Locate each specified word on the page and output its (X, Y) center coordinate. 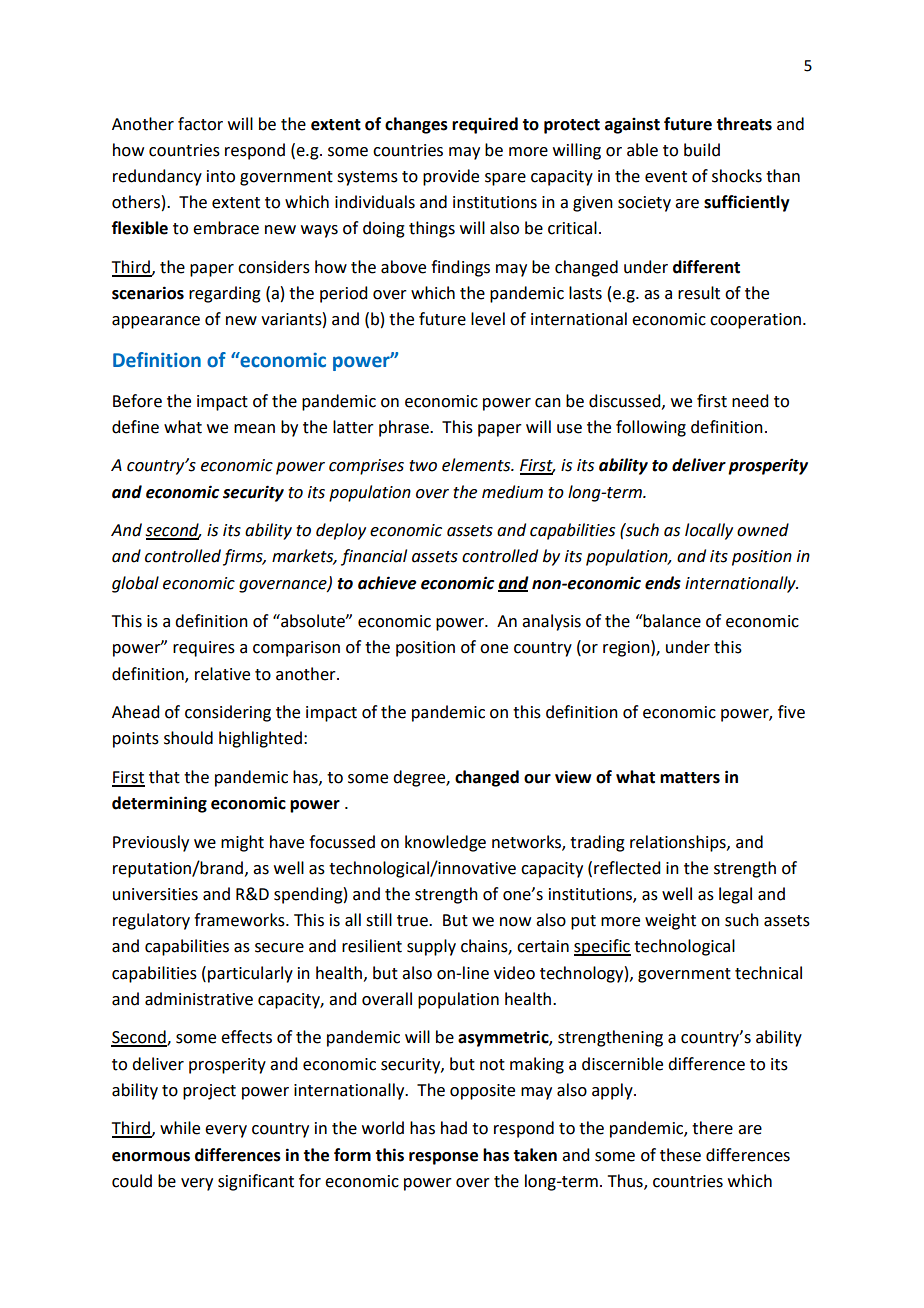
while (180, 1128)
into (221, 176)
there (712, 1128)
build (702, 150)
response (443, 1158)
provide (451, 177)
